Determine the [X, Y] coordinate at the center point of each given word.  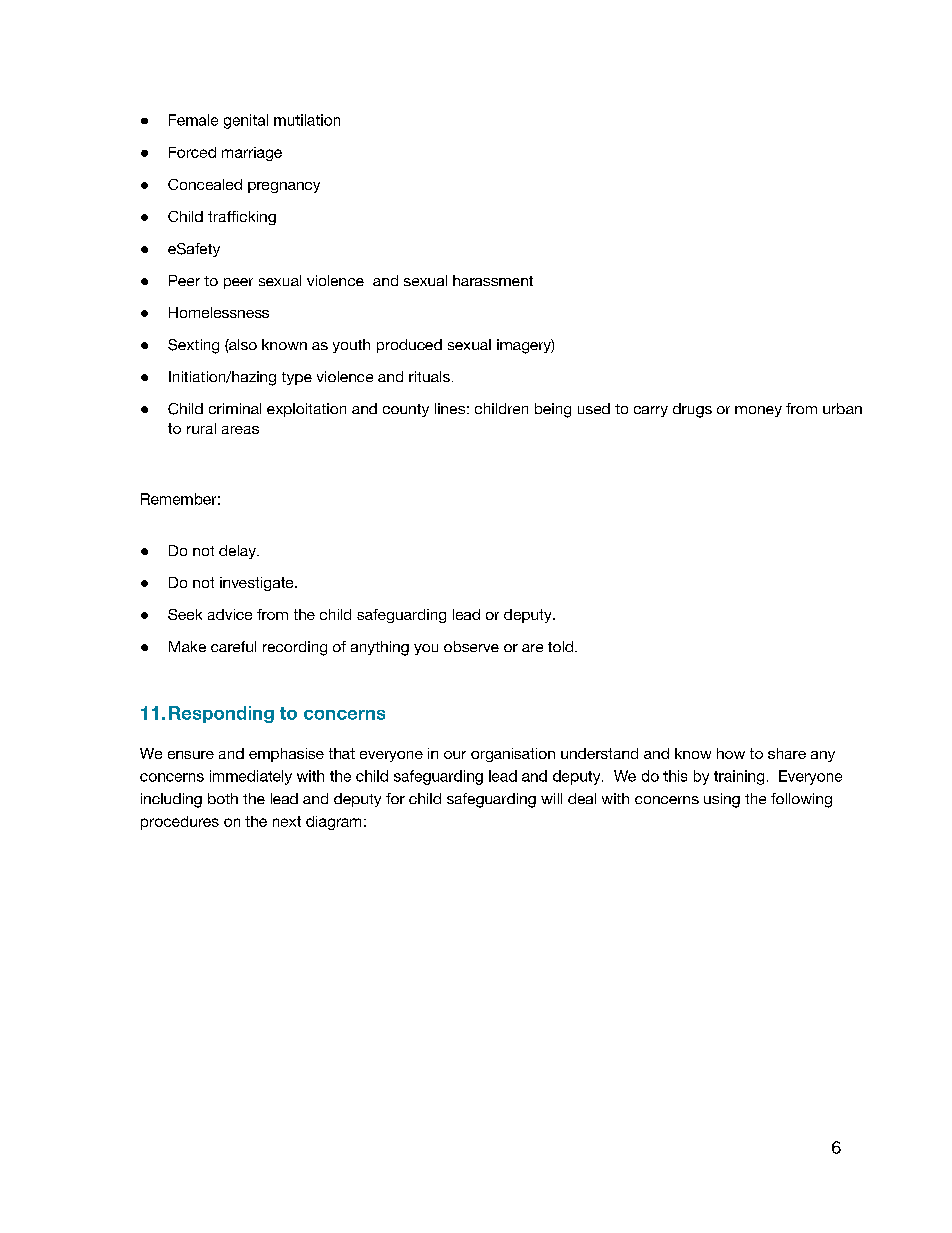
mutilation [307, 120]
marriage [252, 154]
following [801, 800]
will [551, 798]
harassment [493, 280]
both [223, 798]
